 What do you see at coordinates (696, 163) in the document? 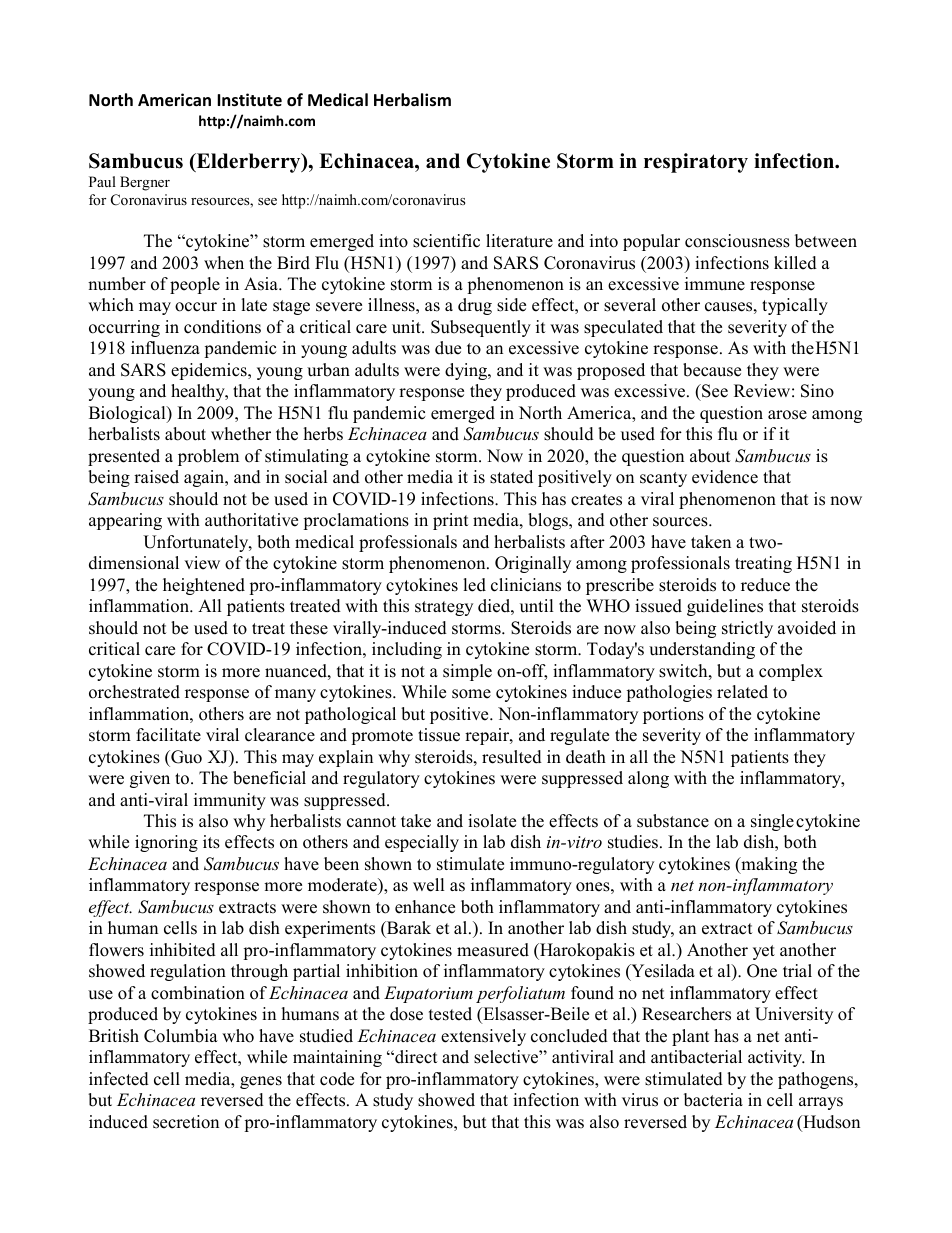
I see `respiratory` at bounding box center [696, 163].
